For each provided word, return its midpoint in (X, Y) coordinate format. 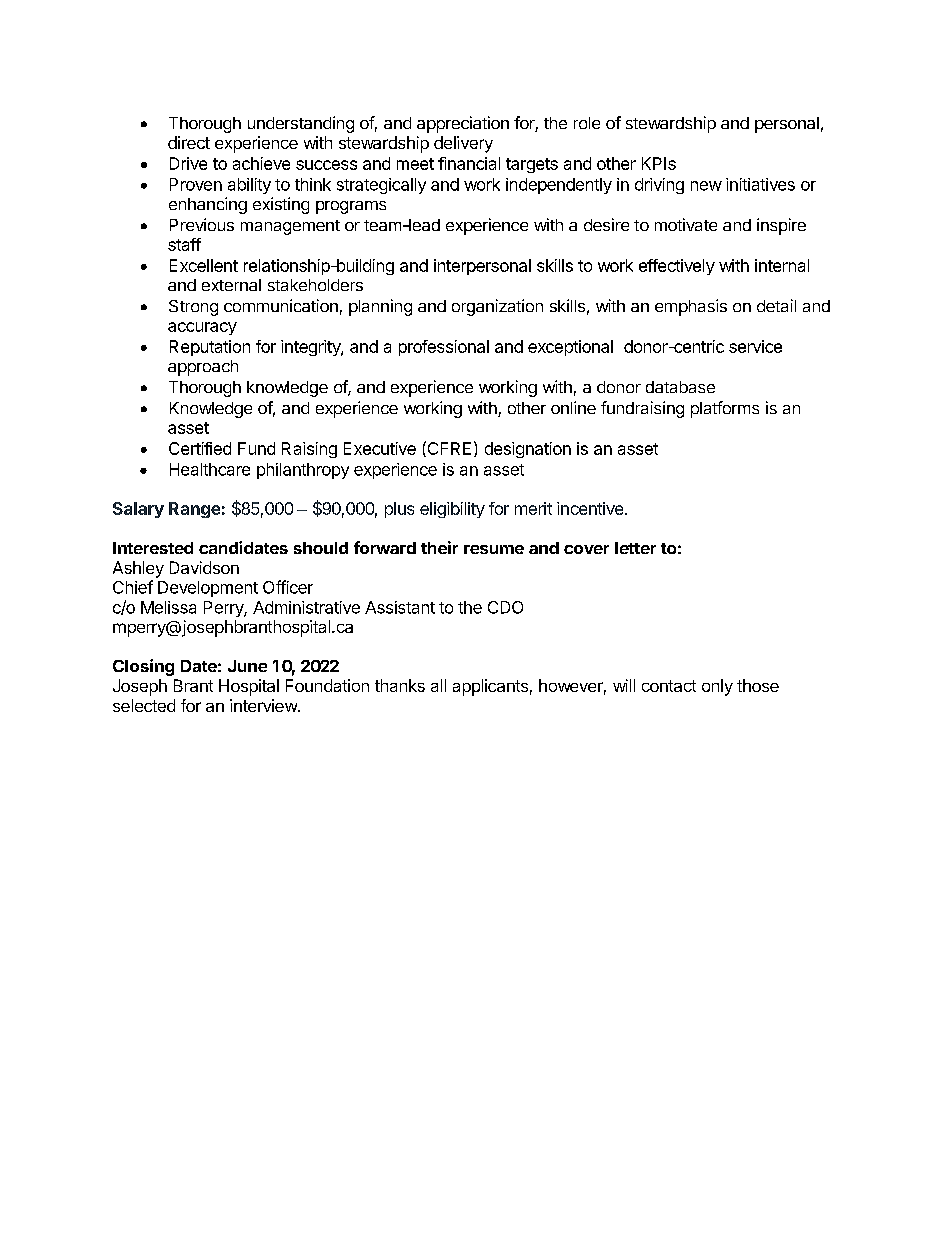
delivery (463, 144)
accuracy (202, 328)
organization (497, 307)
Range (194, 510)
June (247, 666)
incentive (591, 508)
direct (189, 142)
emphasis (691, 307)
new (706, 186)
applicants (490, 687)
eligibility (452, 510)
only (717, 687)
